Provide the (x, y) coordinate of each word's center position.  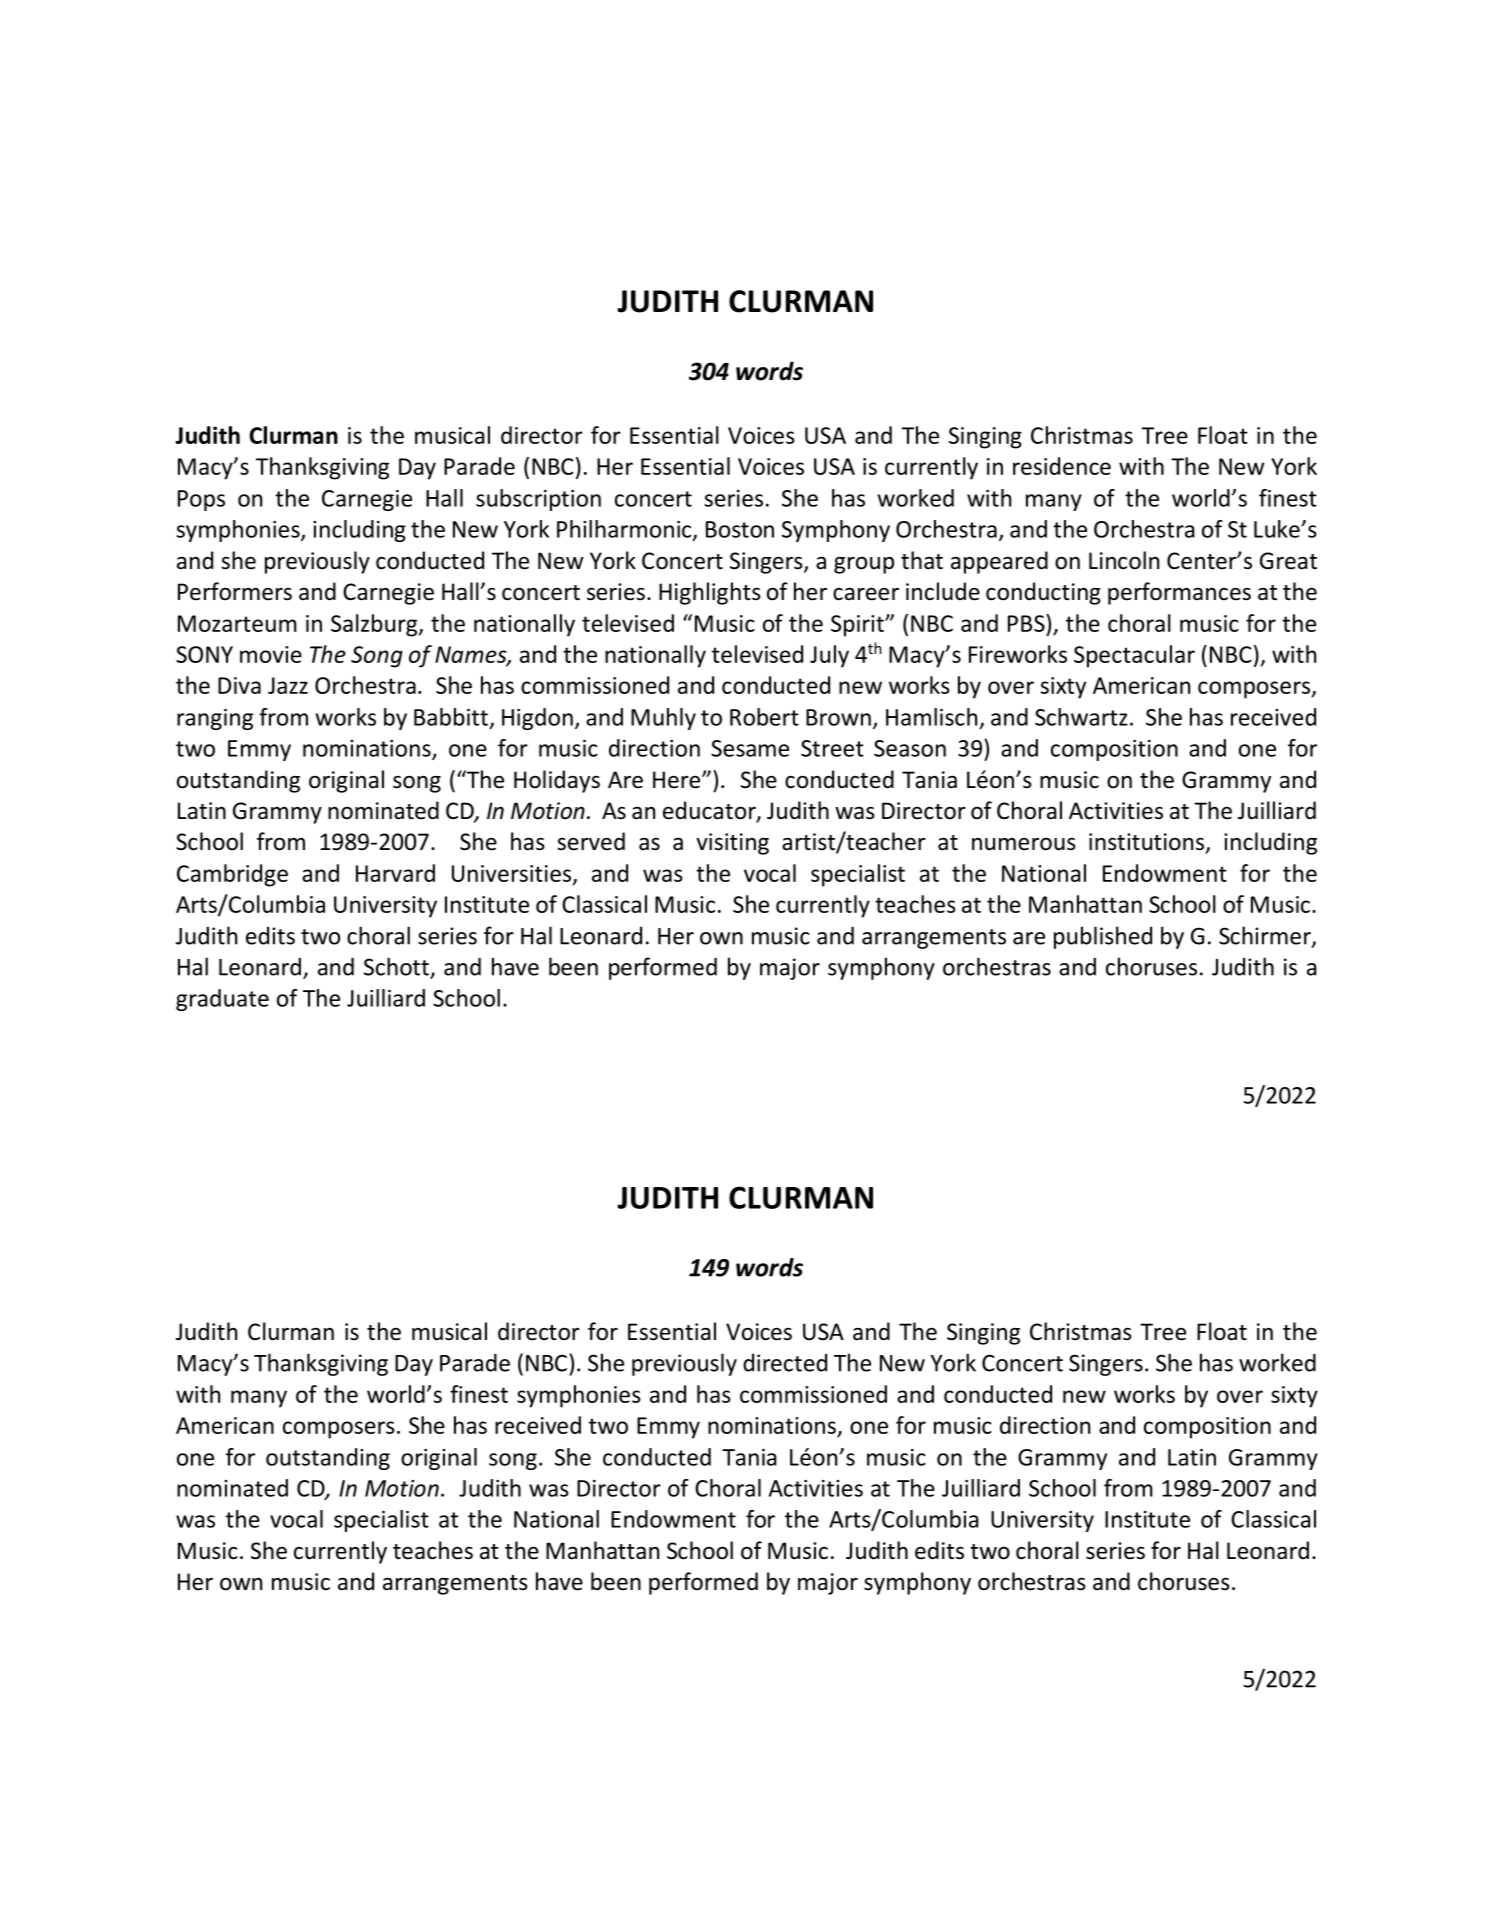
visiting (732, 844)
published (1103, 937)
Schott (396, 966)
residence (1062, 466)
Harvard (395, 873)
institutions (1146, 842)
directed (785, 1363)
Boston (740, 529)
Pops (201, 500)
